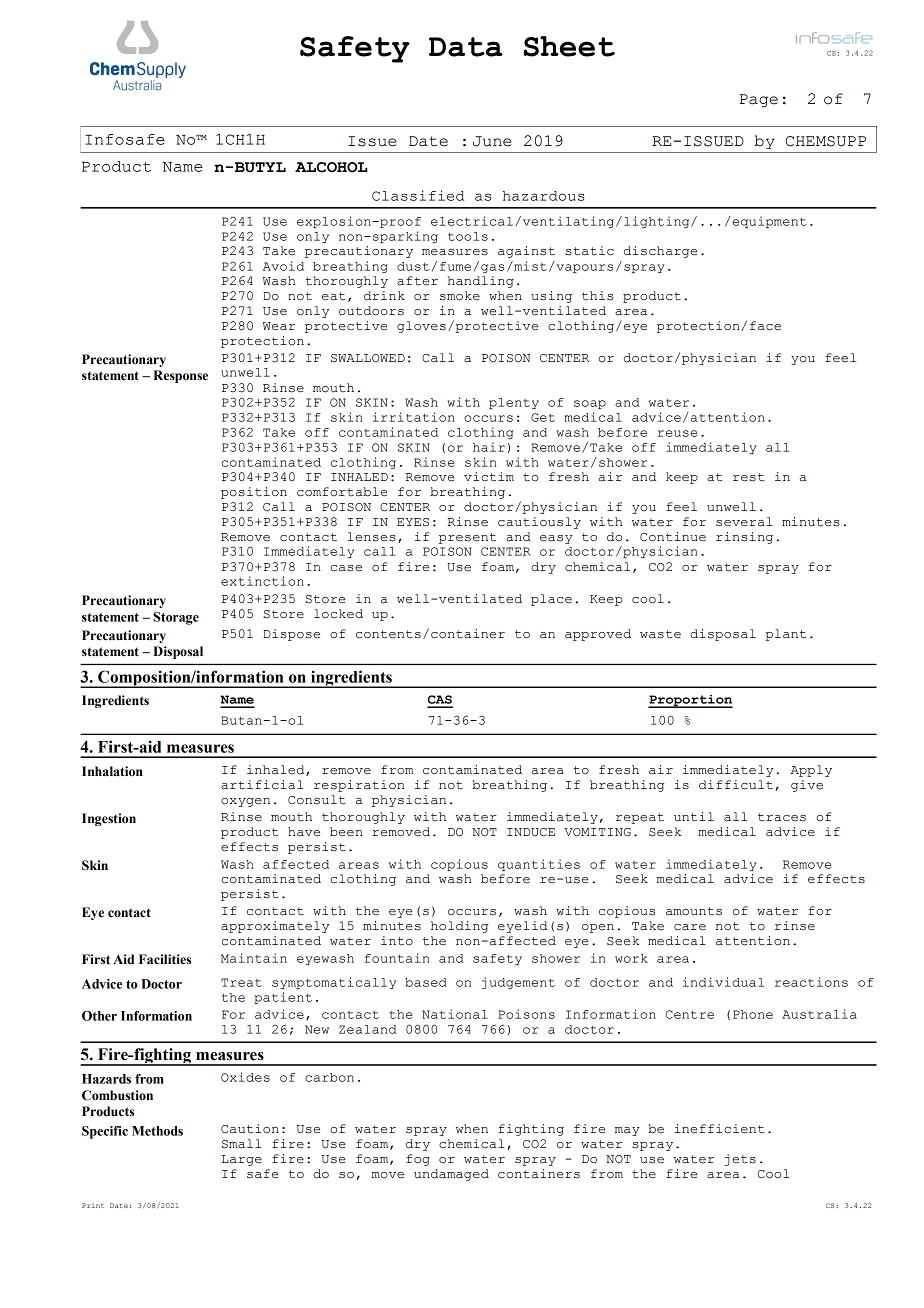 The height and width of the image is (1308, 924). Describe the element at coordinates (690, 701) in the image. I see `Proportion` at that location.
